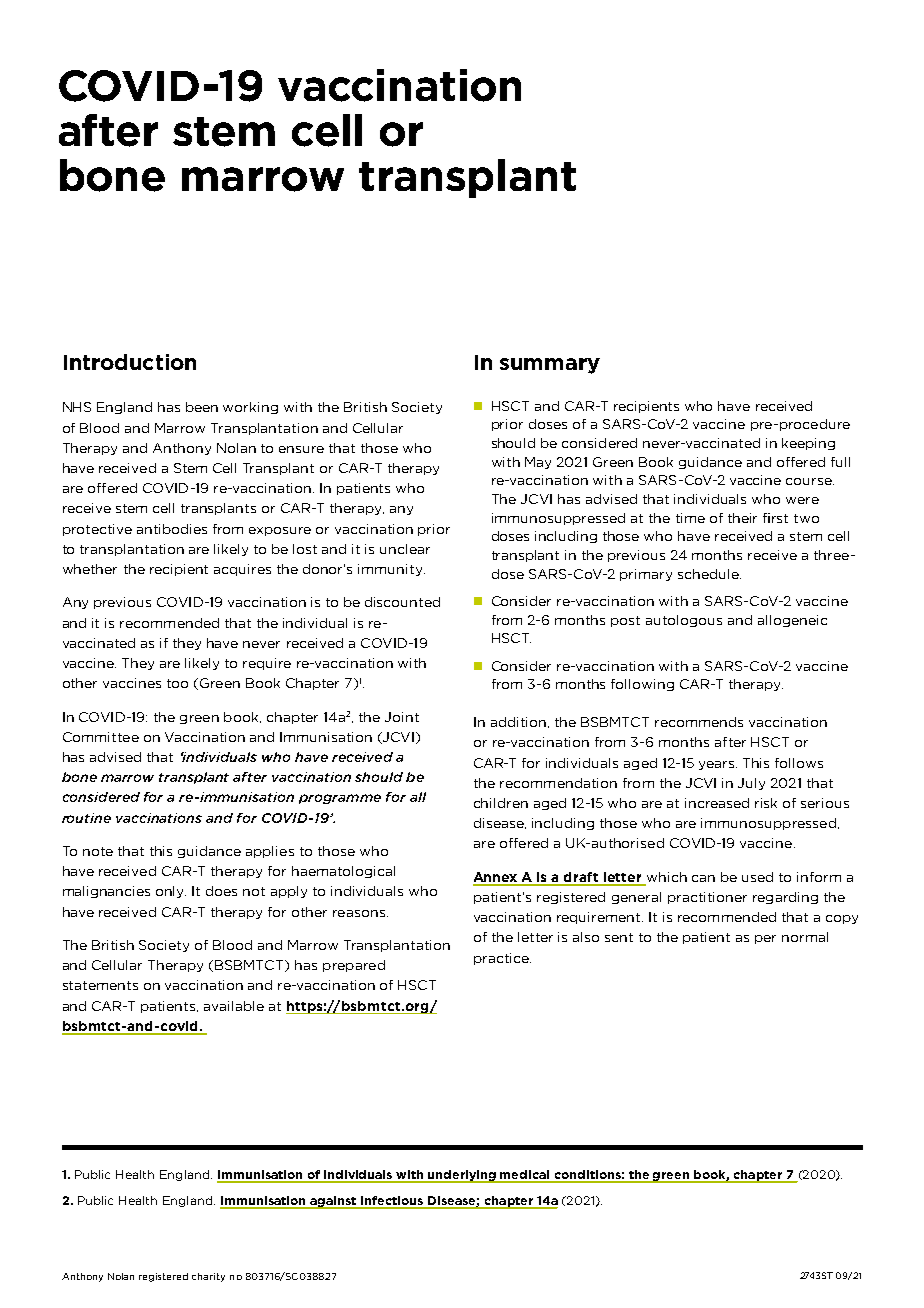  Describe the element at coordinates (177, 683) in the screenshot. I see `too` at that location.
